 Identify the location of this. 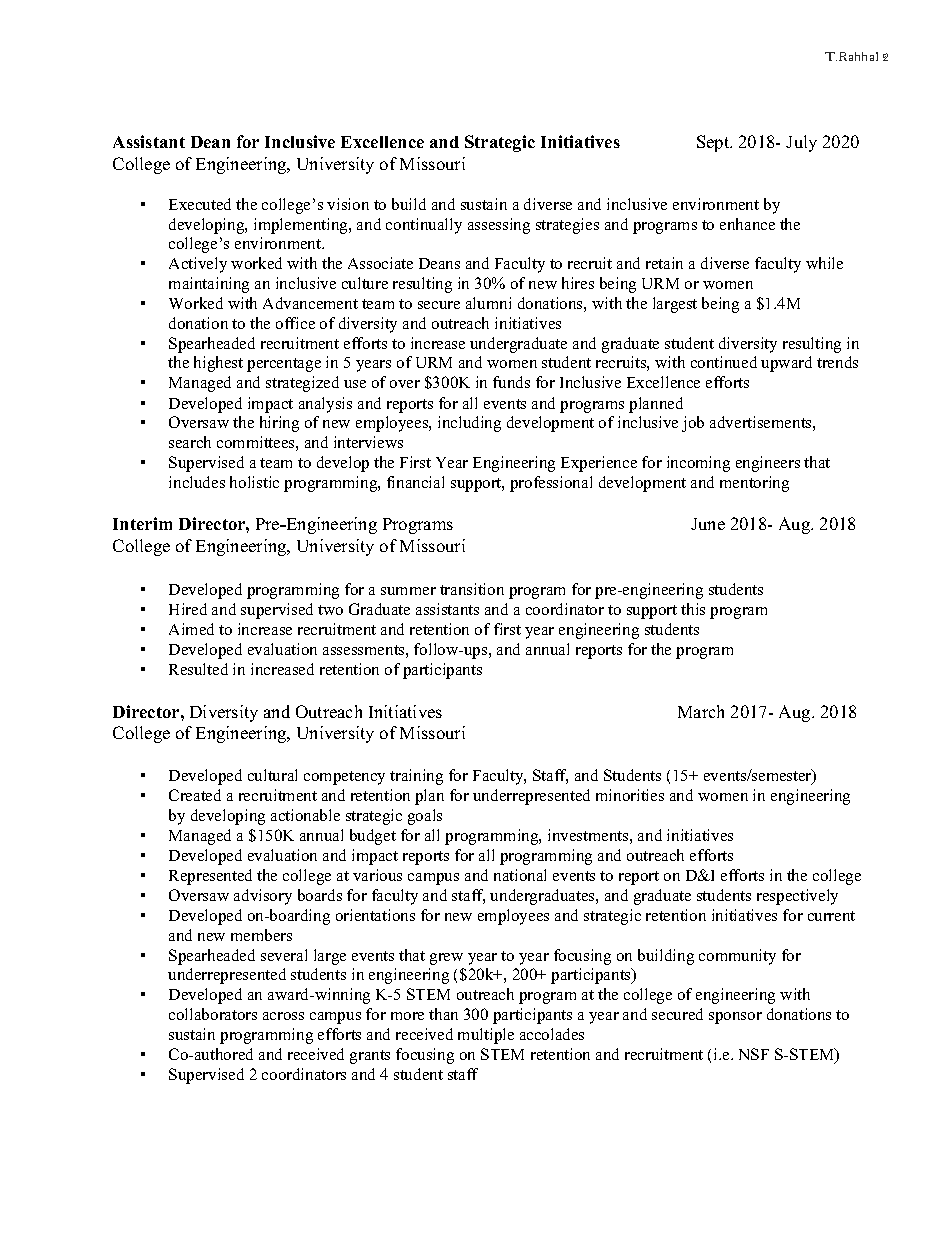
(693, 609).
